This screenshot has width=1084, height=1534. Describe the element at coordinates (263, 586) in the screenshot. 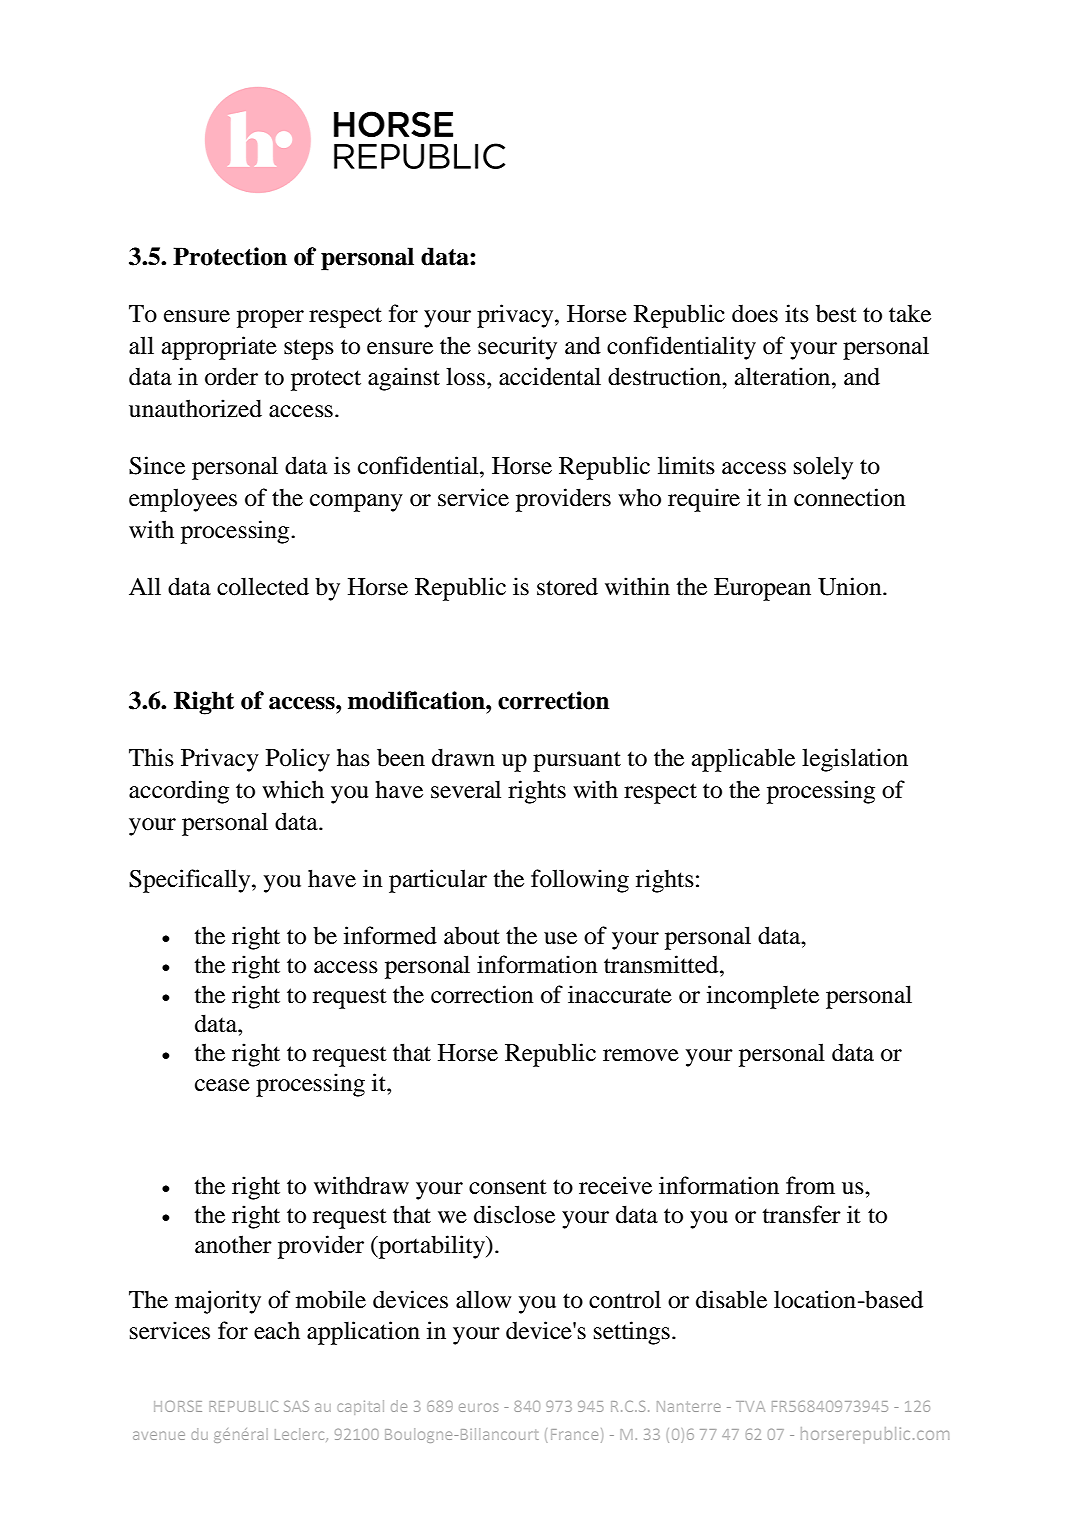

I see `collected` at that location.
